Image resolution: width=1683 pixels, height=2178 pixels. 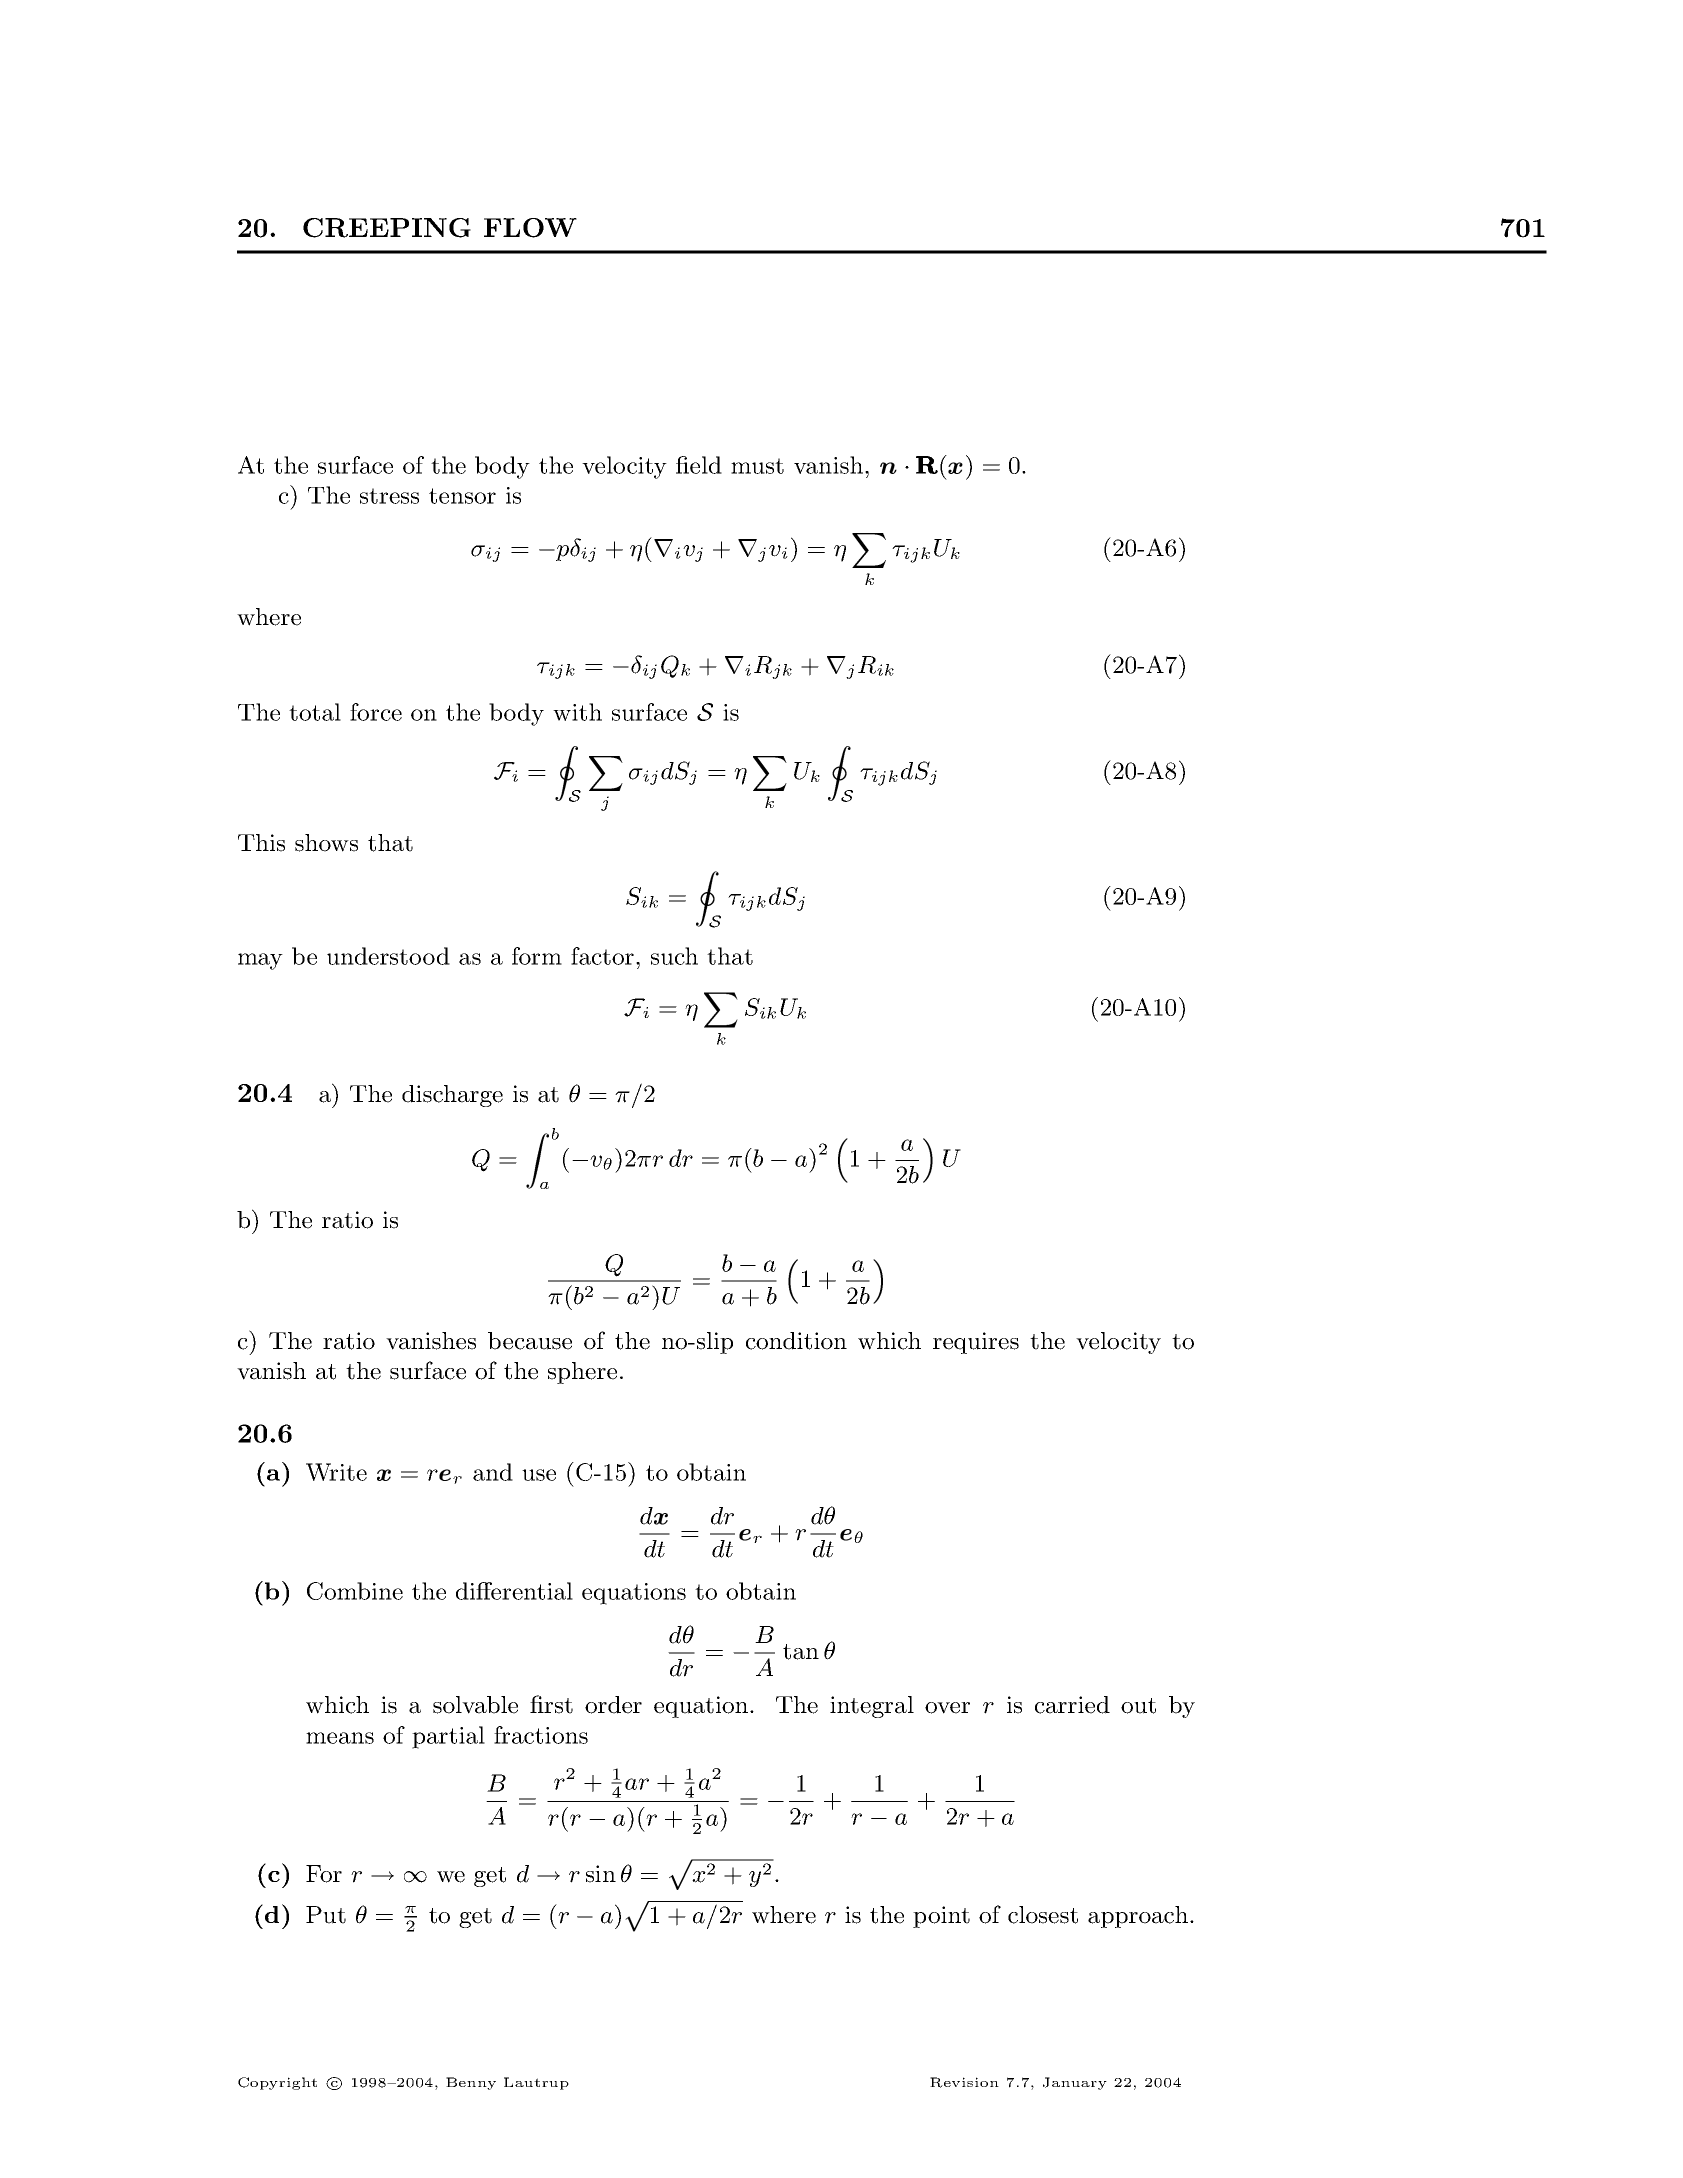 I want to click on field, so click(x=699, y=465).
